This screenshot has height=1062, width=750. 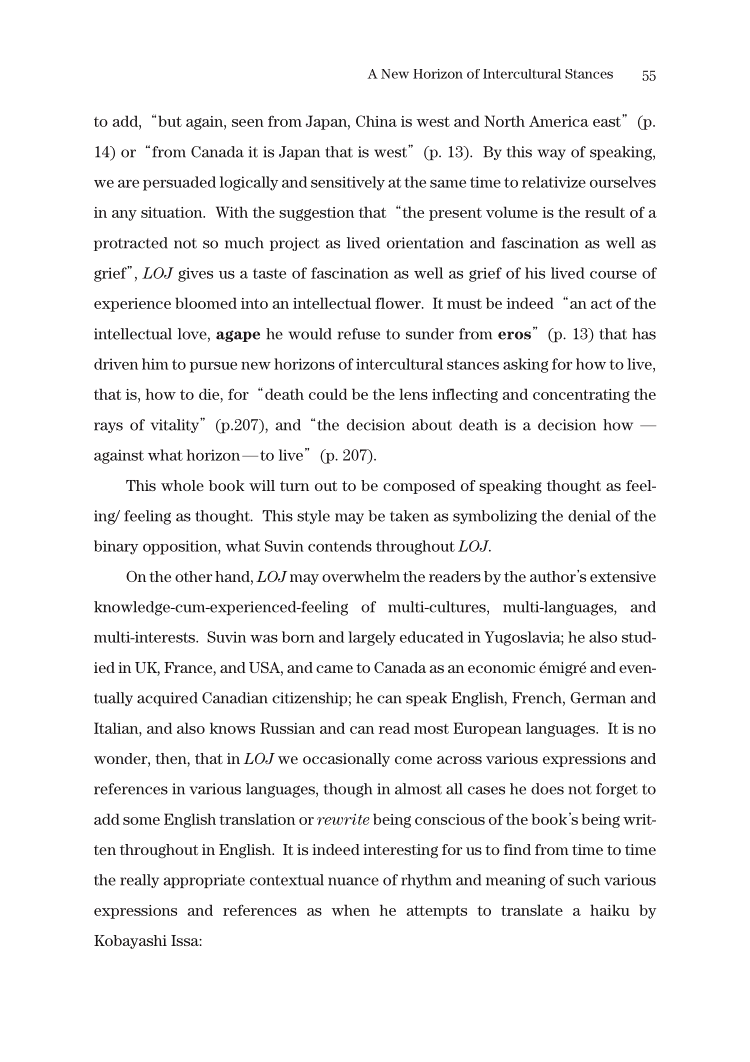 I want to click on Kobayashi, so click(x=130, y=942).
